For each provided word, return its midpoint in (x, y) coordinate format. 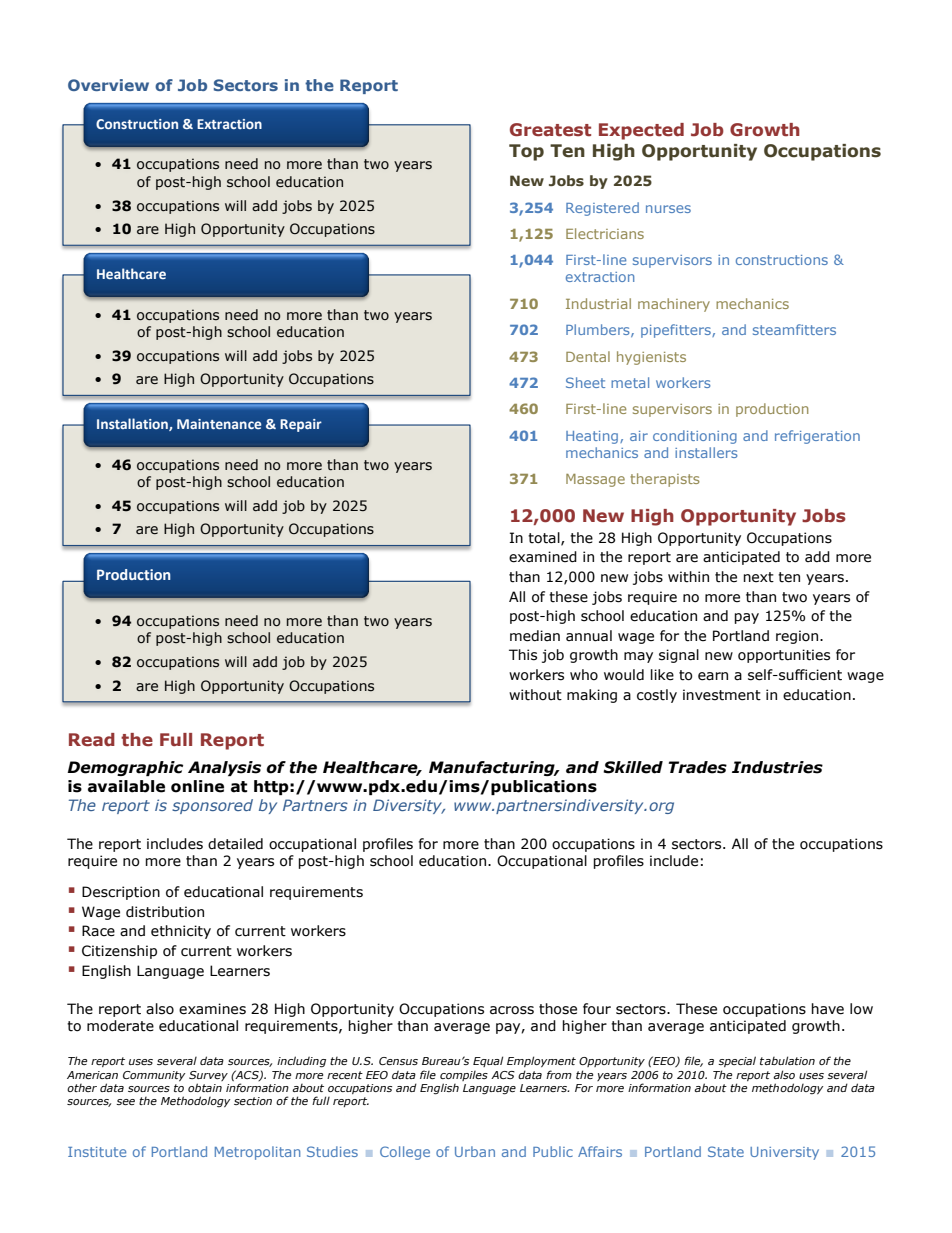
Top (526, 152)
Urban (475, 1151)
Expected (641, 131)
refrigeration (817, 437)
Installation (133, 424)
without (535, 695)
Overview (108, 85)
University (784, 1153)
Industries (777, 767)
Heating (593, 437)
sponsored (212, 806)
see (125, 1102)
